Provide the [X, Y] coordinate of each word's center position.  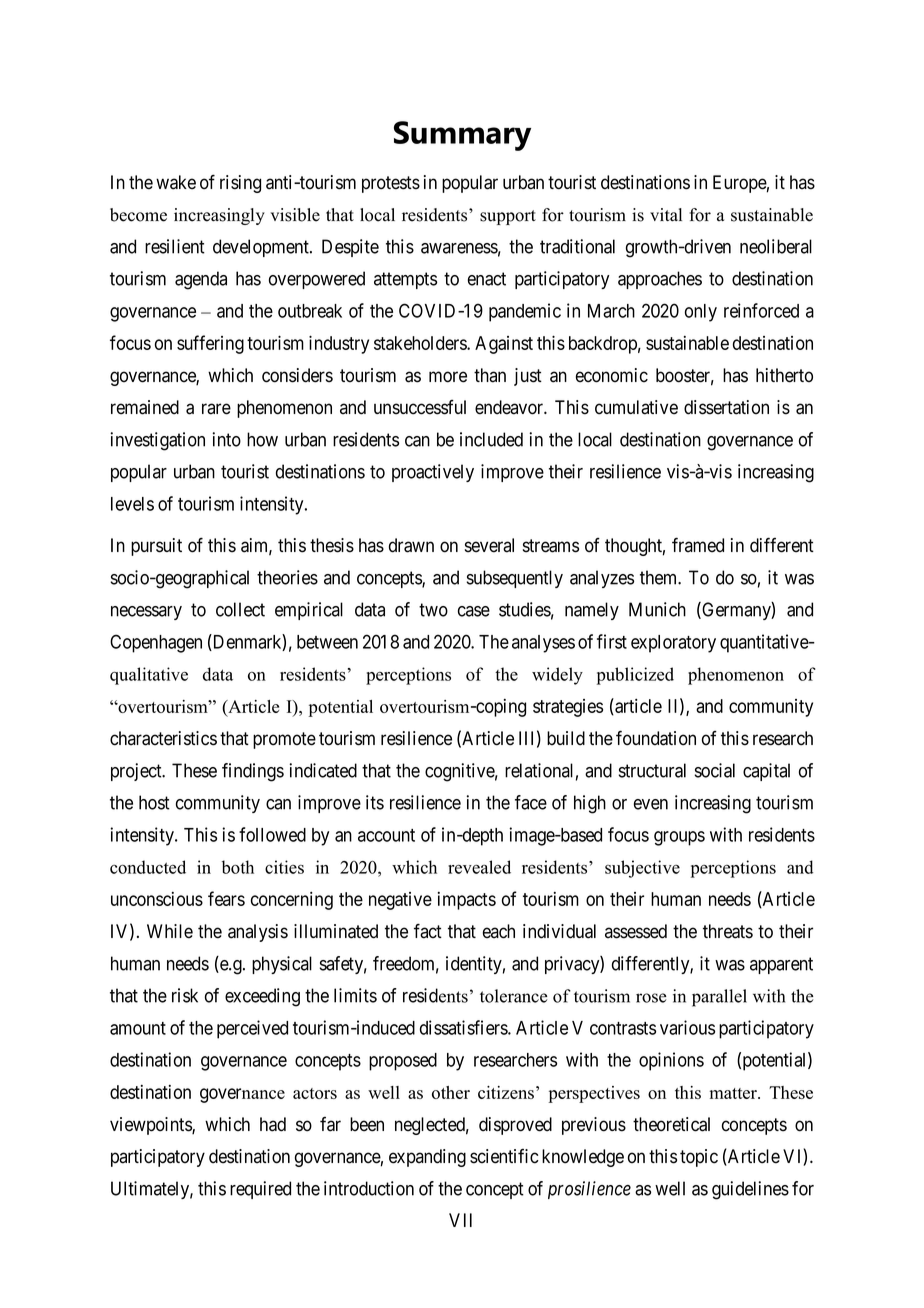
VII [460, 1220]
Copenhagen [156, 643]
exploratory [673, 644]
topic [699, 1158]
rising [240, 184]
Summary [462, 136]
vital [666, 214]
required [260, 1190]
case [474, 611]
